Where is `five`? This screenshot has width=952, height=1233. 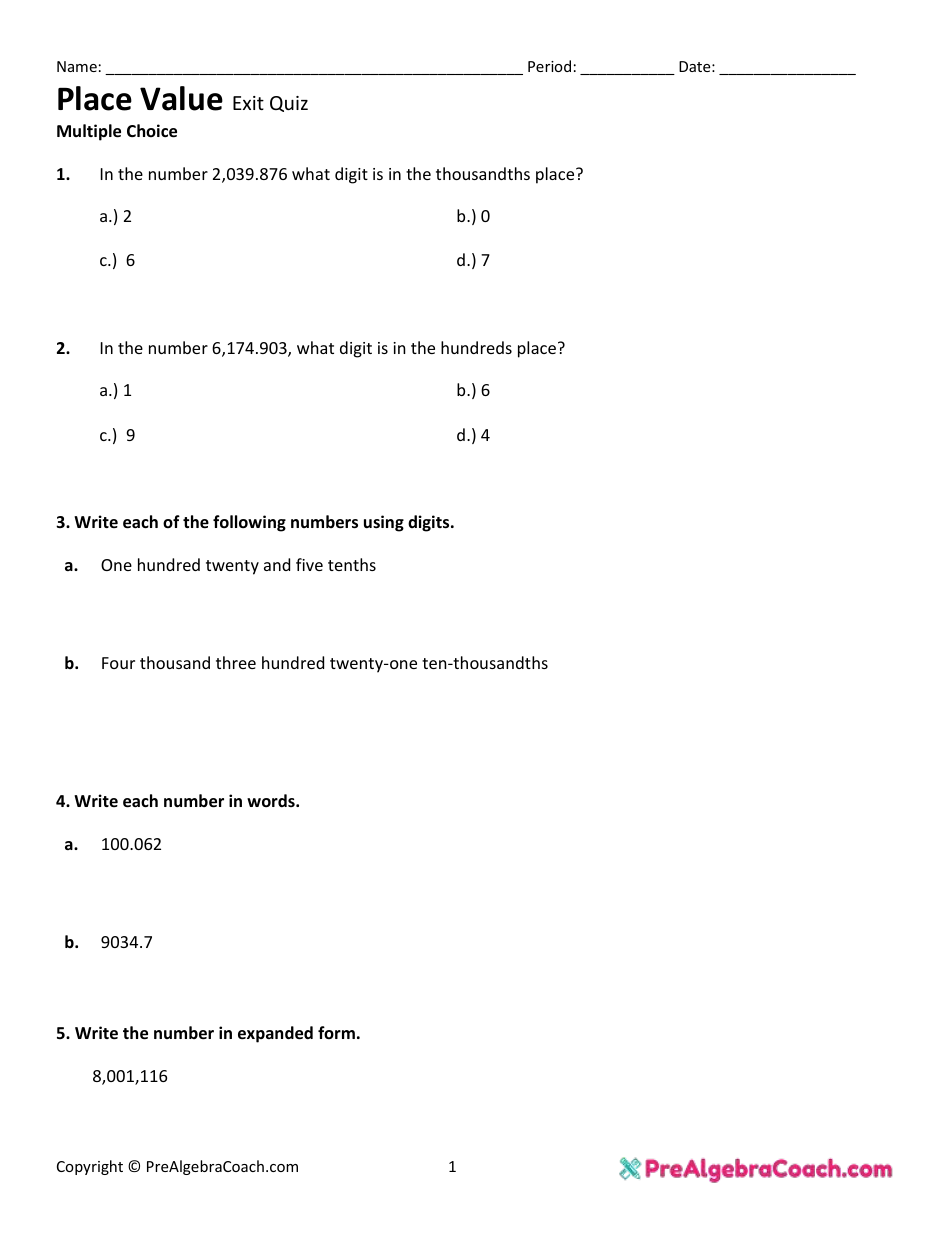 five is located at coordinates (309, 564).
